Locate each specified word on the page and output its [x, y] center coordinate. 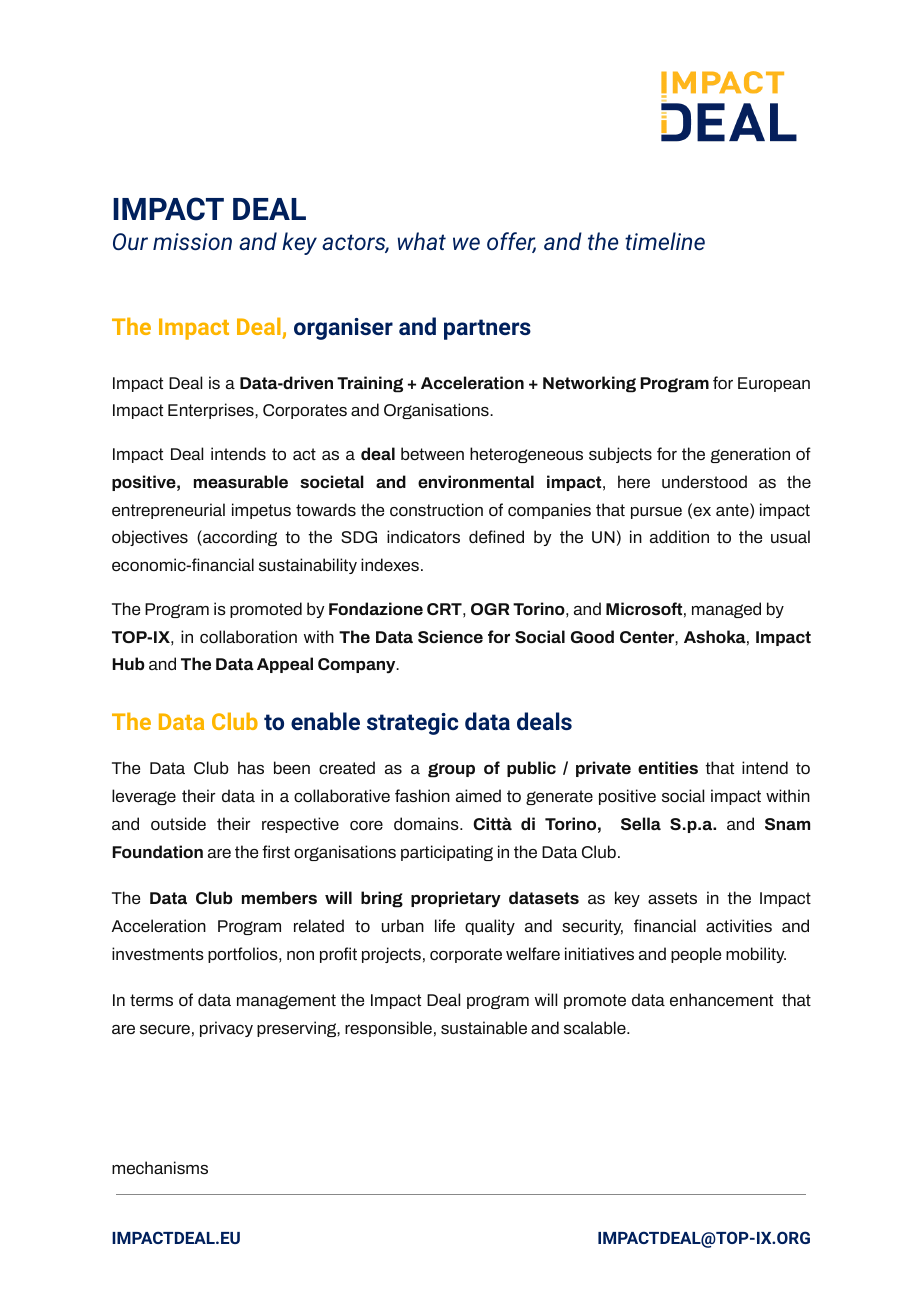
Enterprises [212, 411]
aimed [478, 795]
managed [726, 610]
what [422, 241]
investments [158, 953]
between [432, 453]
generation [750, 455]
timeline [665, 241]
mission [192, 241]
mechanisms [160, 1167]
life [445, 925]
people [696, 955]
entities [668, 767]
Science [450, 636]
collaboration [248, 636]
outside [178, 823]
